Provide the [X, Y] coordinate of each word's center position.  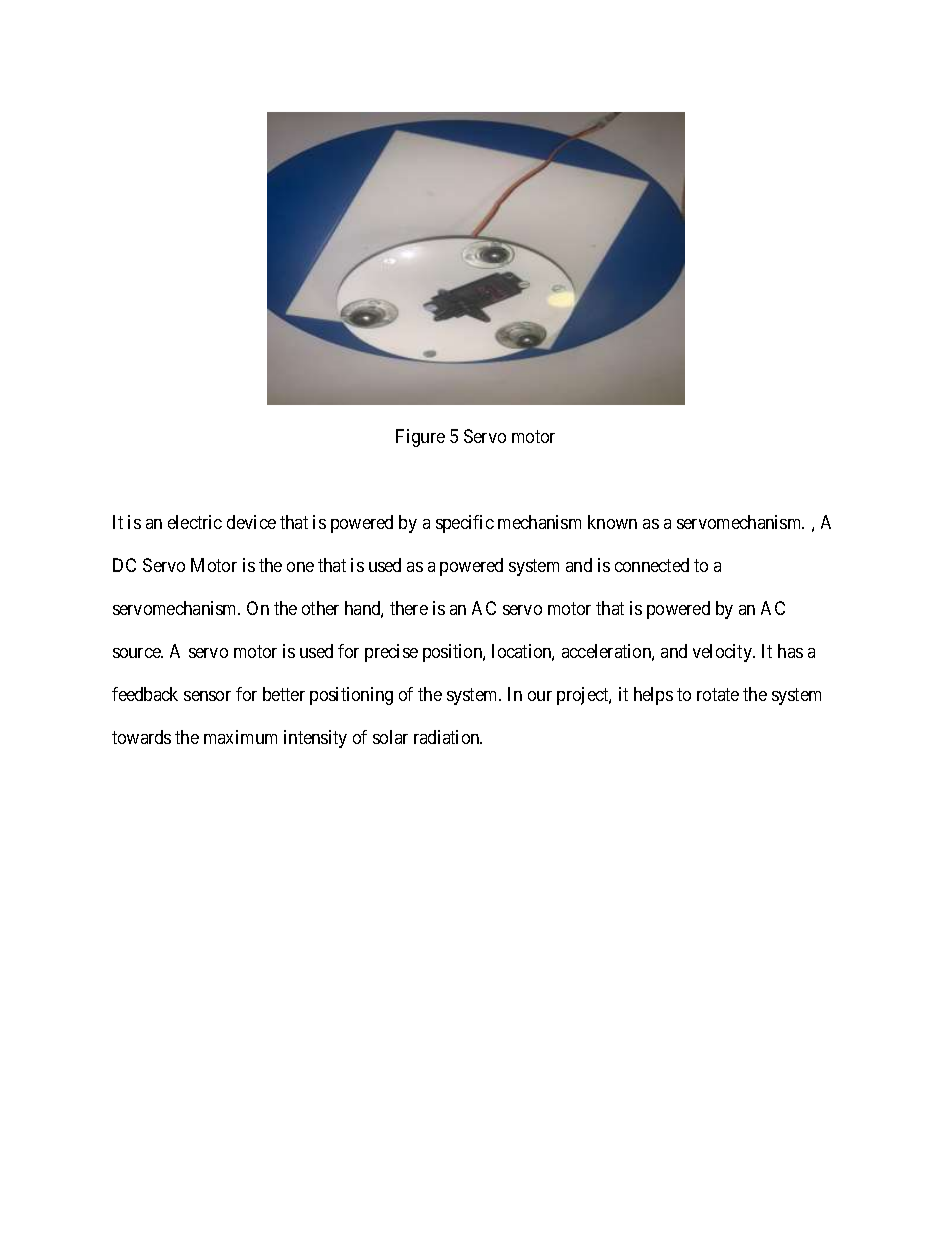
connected [652, 565]
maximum [240, 737]
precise [391, 653]
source [138, 653]
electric [195, 522]
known [612, 522]
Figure [420, 438]
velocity [724, 653]
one [300, 567]
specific [465, 524]
